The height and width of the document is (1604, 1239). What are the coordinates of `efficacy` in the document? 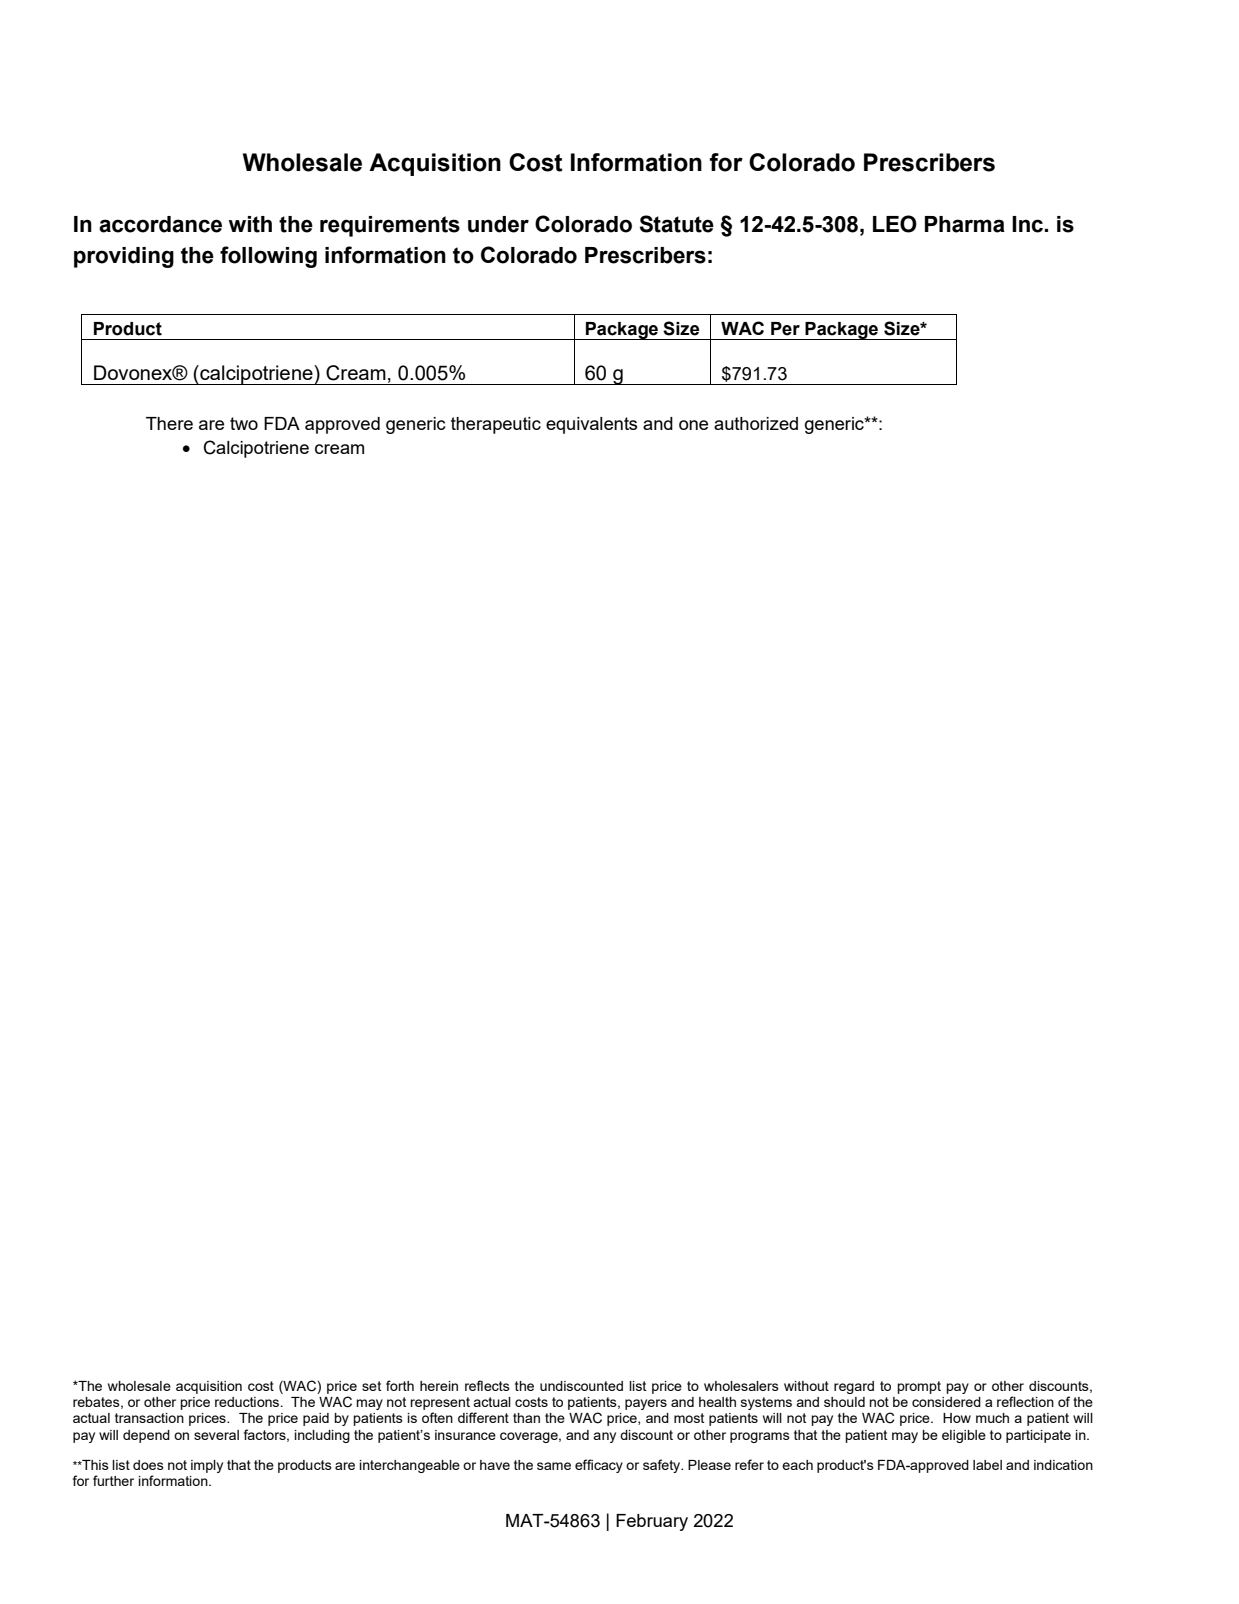 It's located at (599, 1466).
